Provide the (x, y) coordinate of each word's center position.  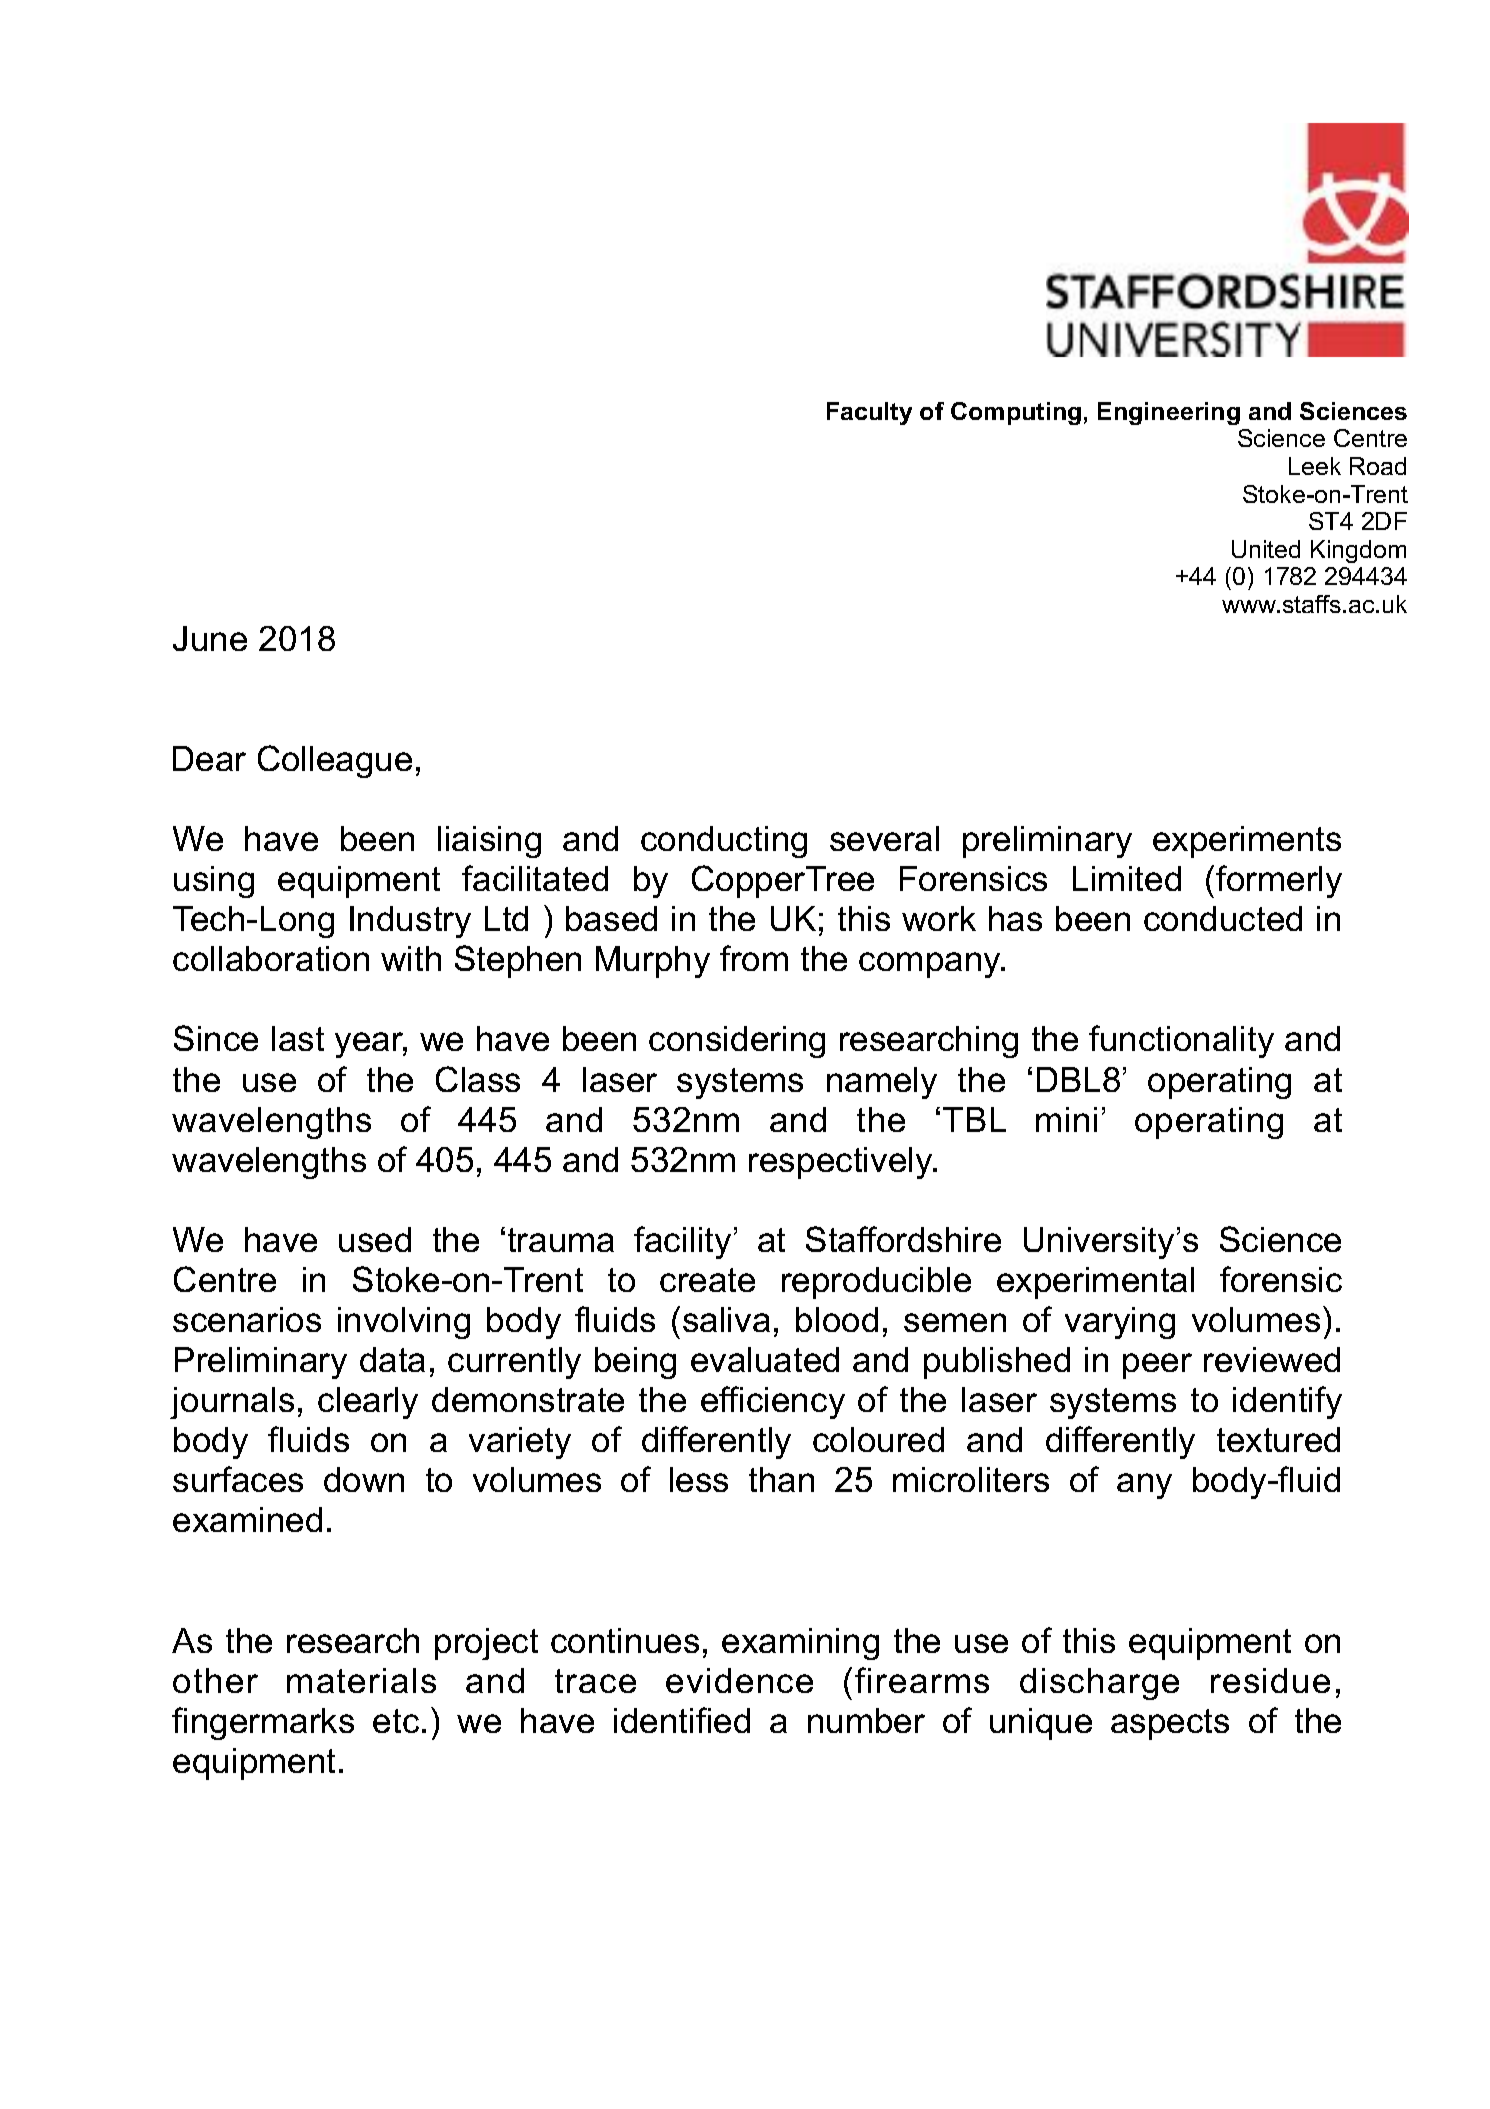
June (210, 638)
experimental (1095, 1283)
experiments (1247, 842)
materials (361, 1680)
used (375, 1239)
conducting (724, 842)
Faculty (869, 413)
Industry (410, 922)
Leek (1315, 466)
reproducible (876, 1283)
